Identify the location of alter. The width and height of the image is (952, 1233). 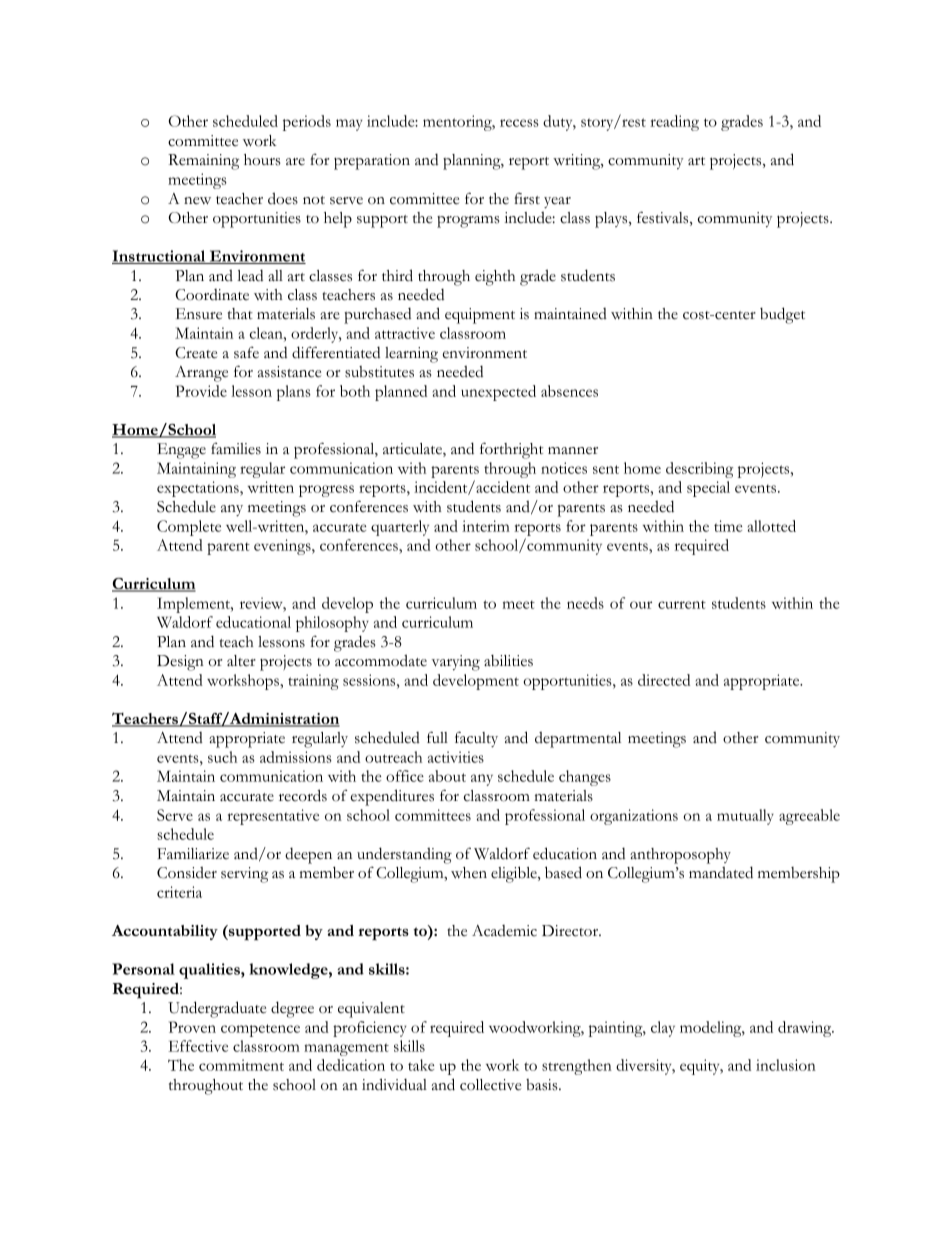
(241, 661).
